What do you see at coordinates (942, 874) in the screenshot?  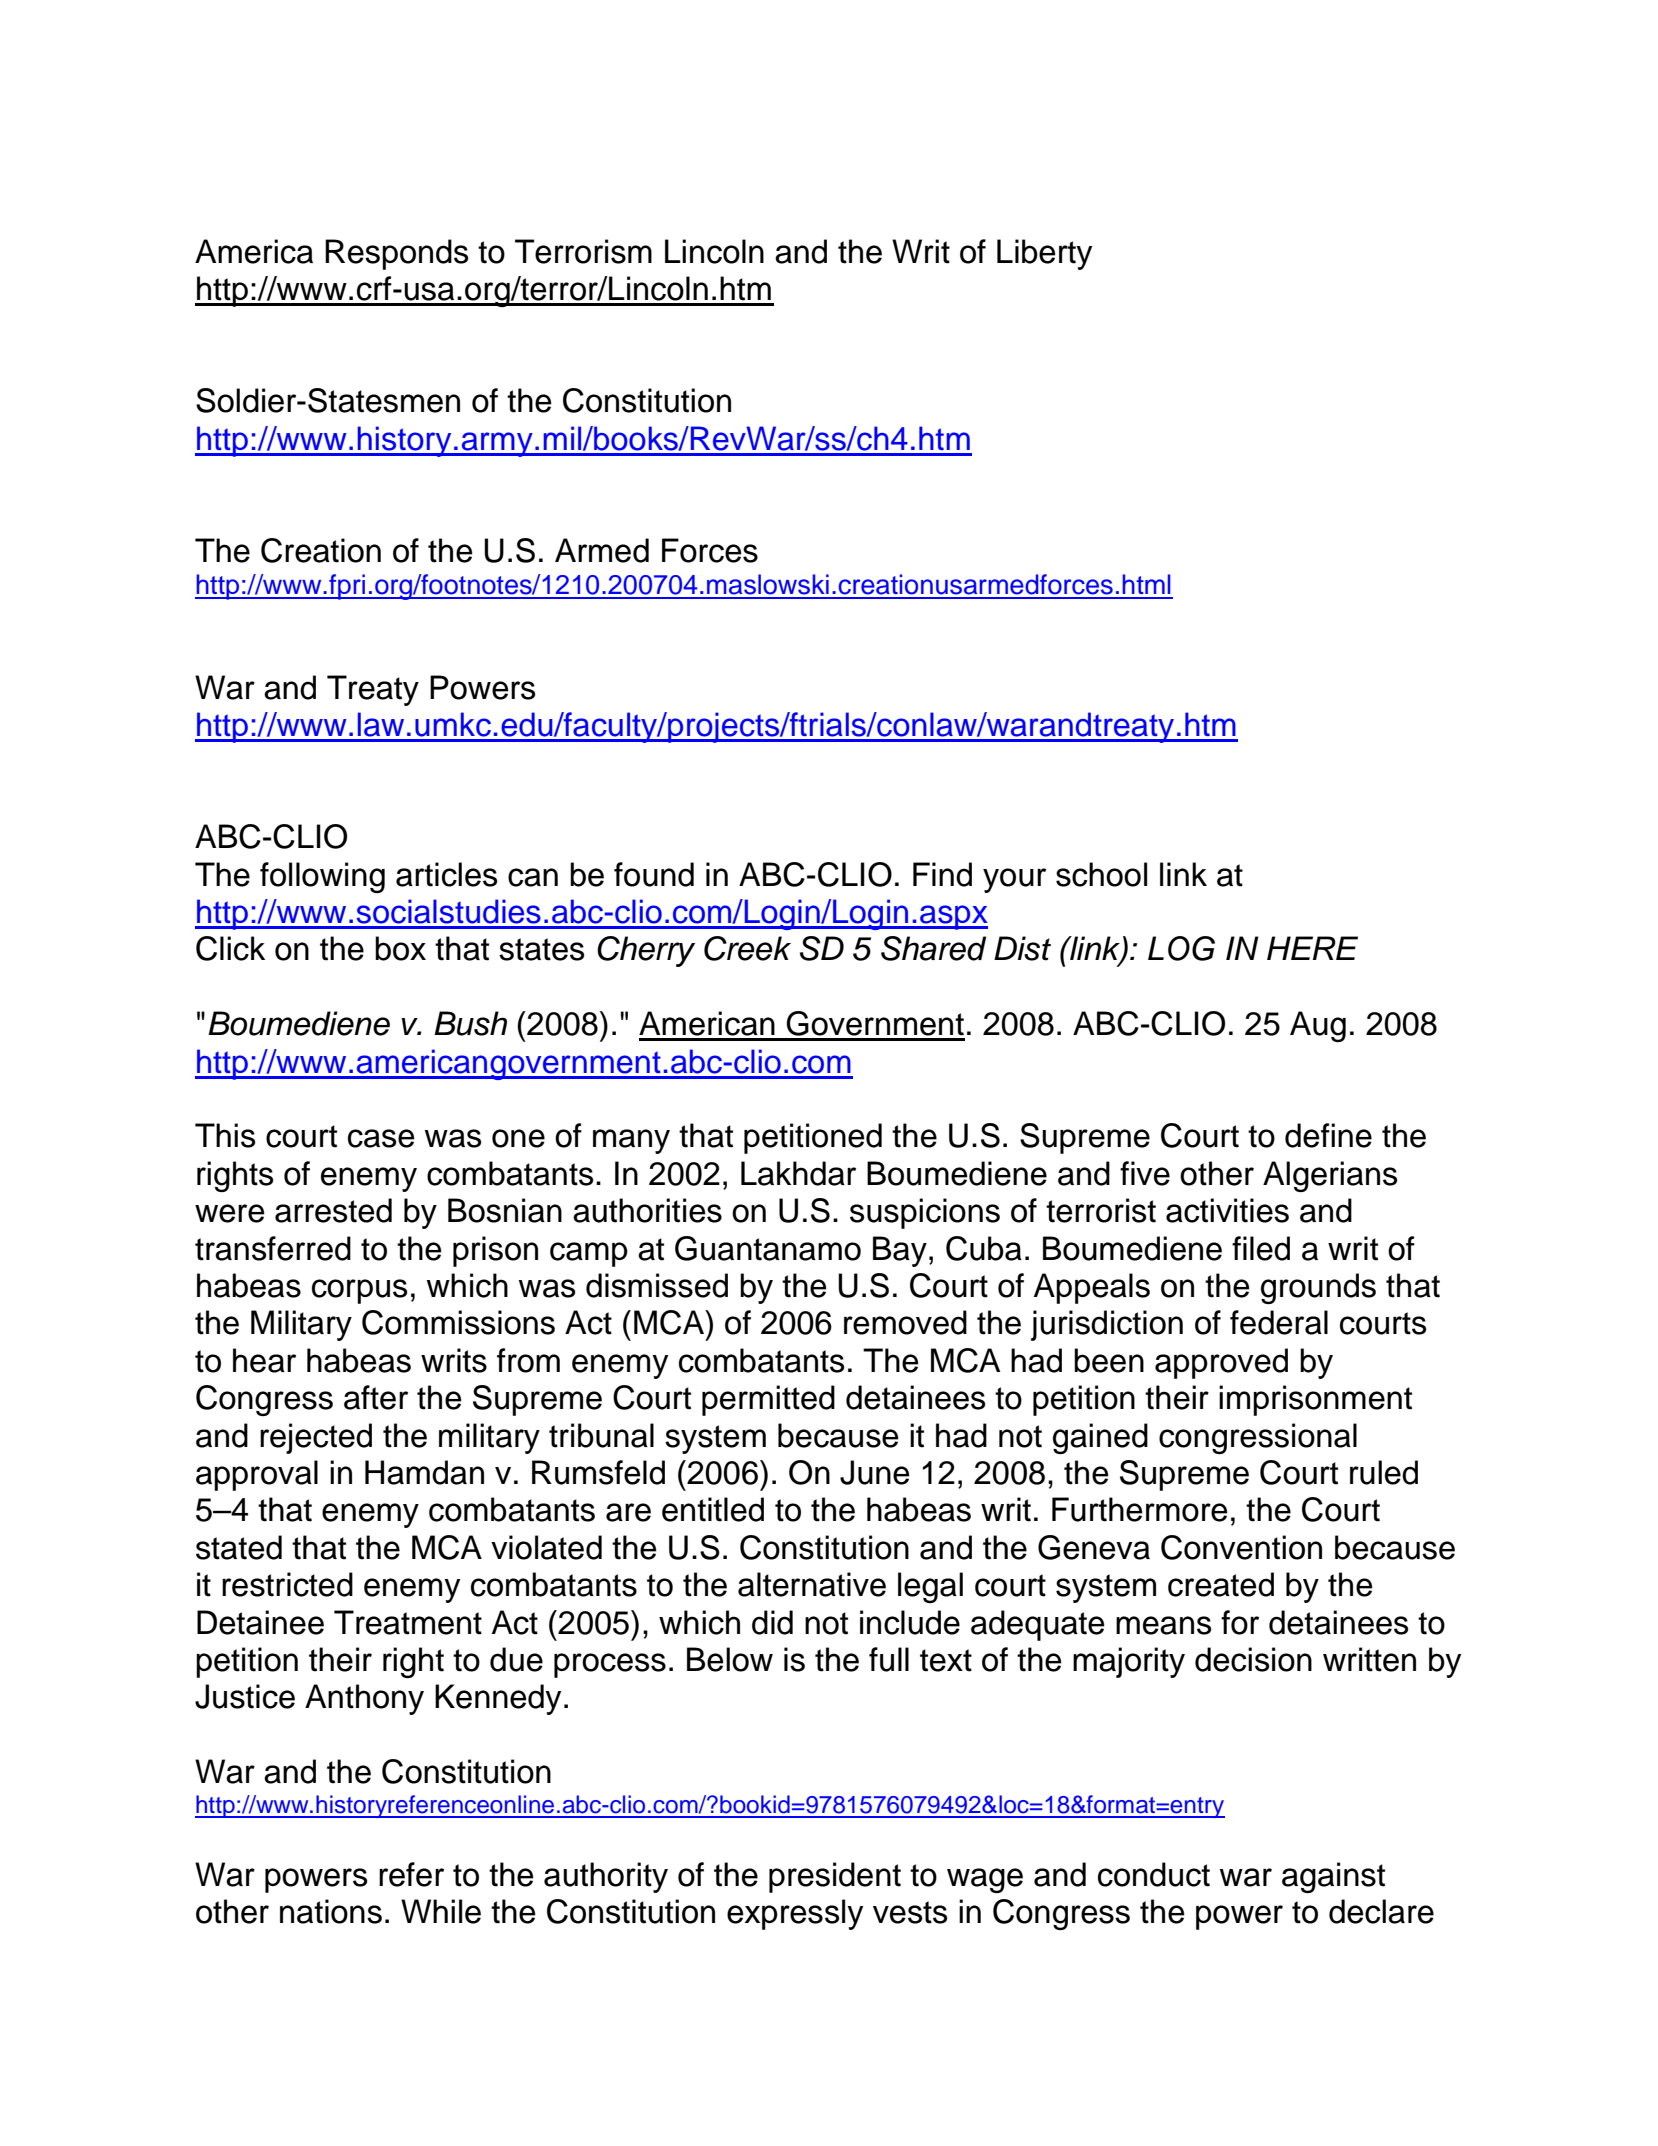 I see `Find` at bounding box center [942, 874].
